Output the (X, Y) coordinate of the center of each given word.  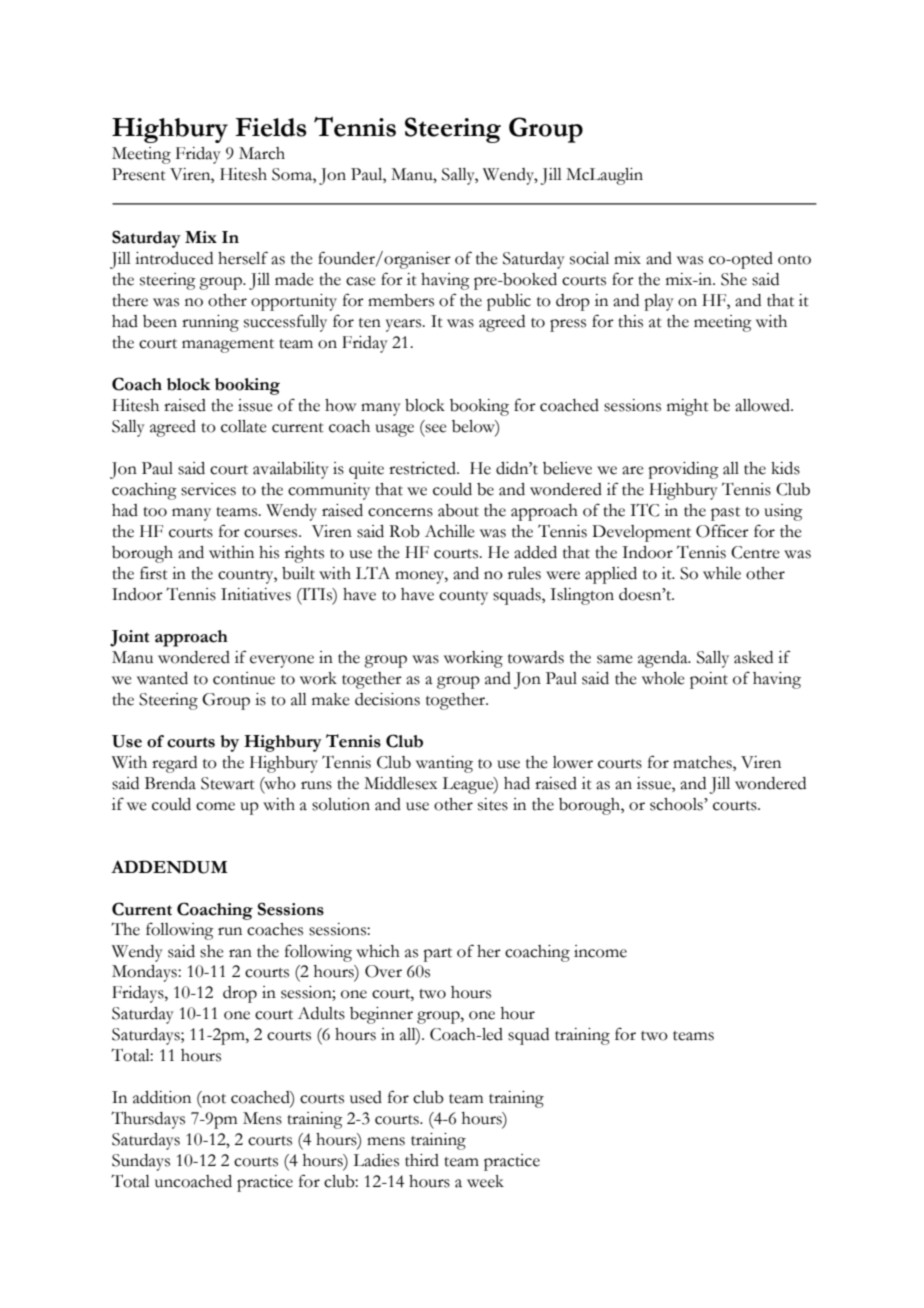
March (262, 153)
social (589, 258)
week (485, 1181)
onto (794, 260)
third (422, 1160)
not (213, 1099)
